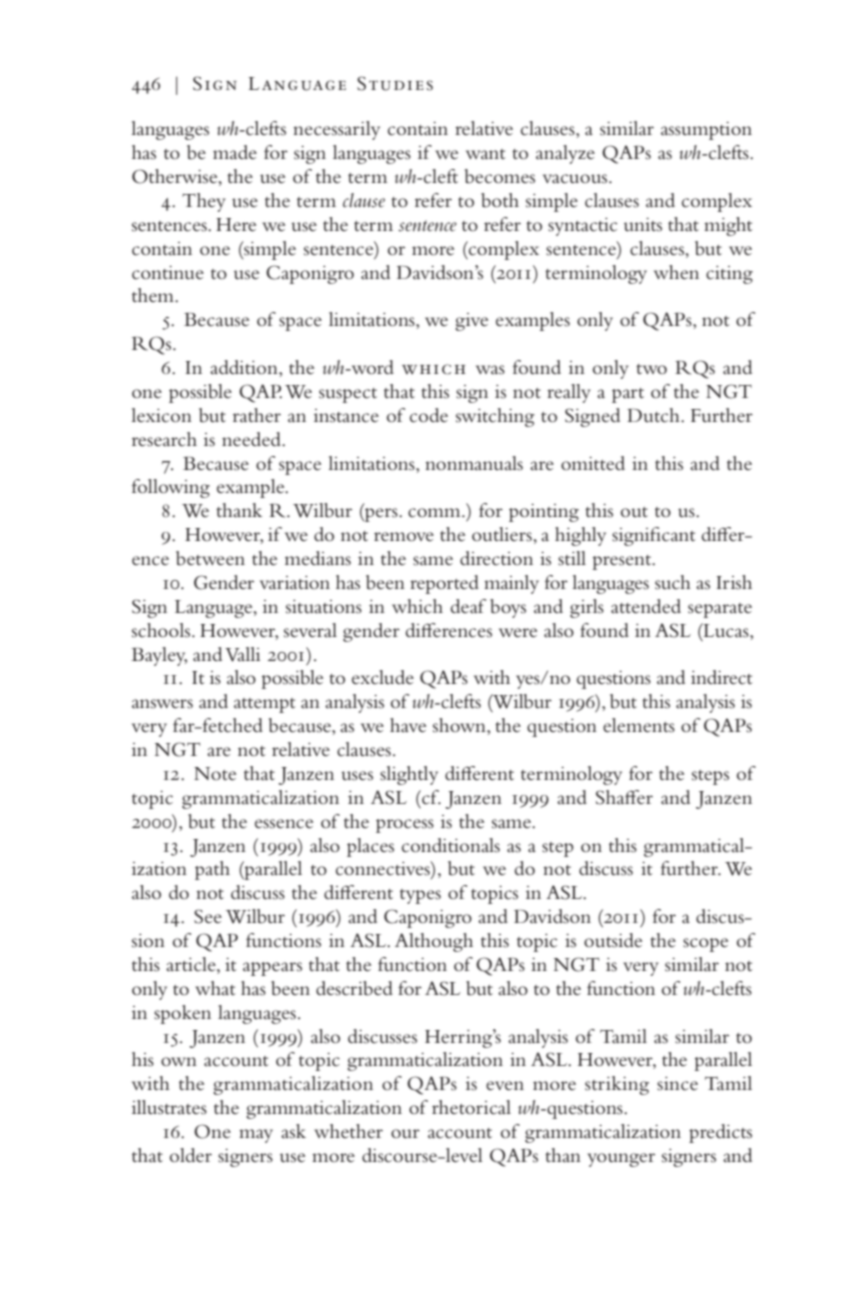 This screenshot has width=860, height=1289. I want to click on may, so click(256, 1136).
